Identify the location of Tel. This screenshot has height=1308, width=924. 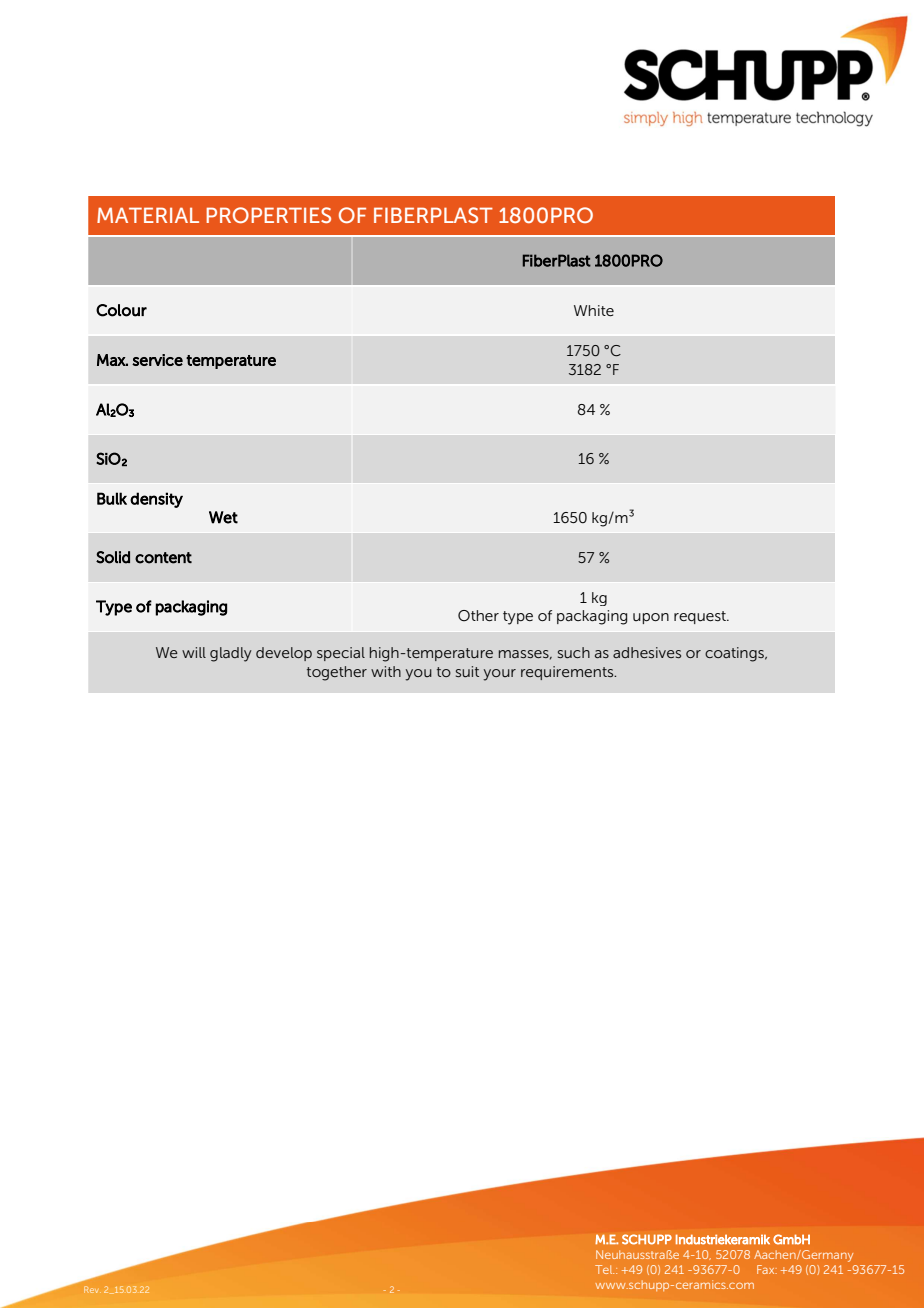
(604, 1269).
